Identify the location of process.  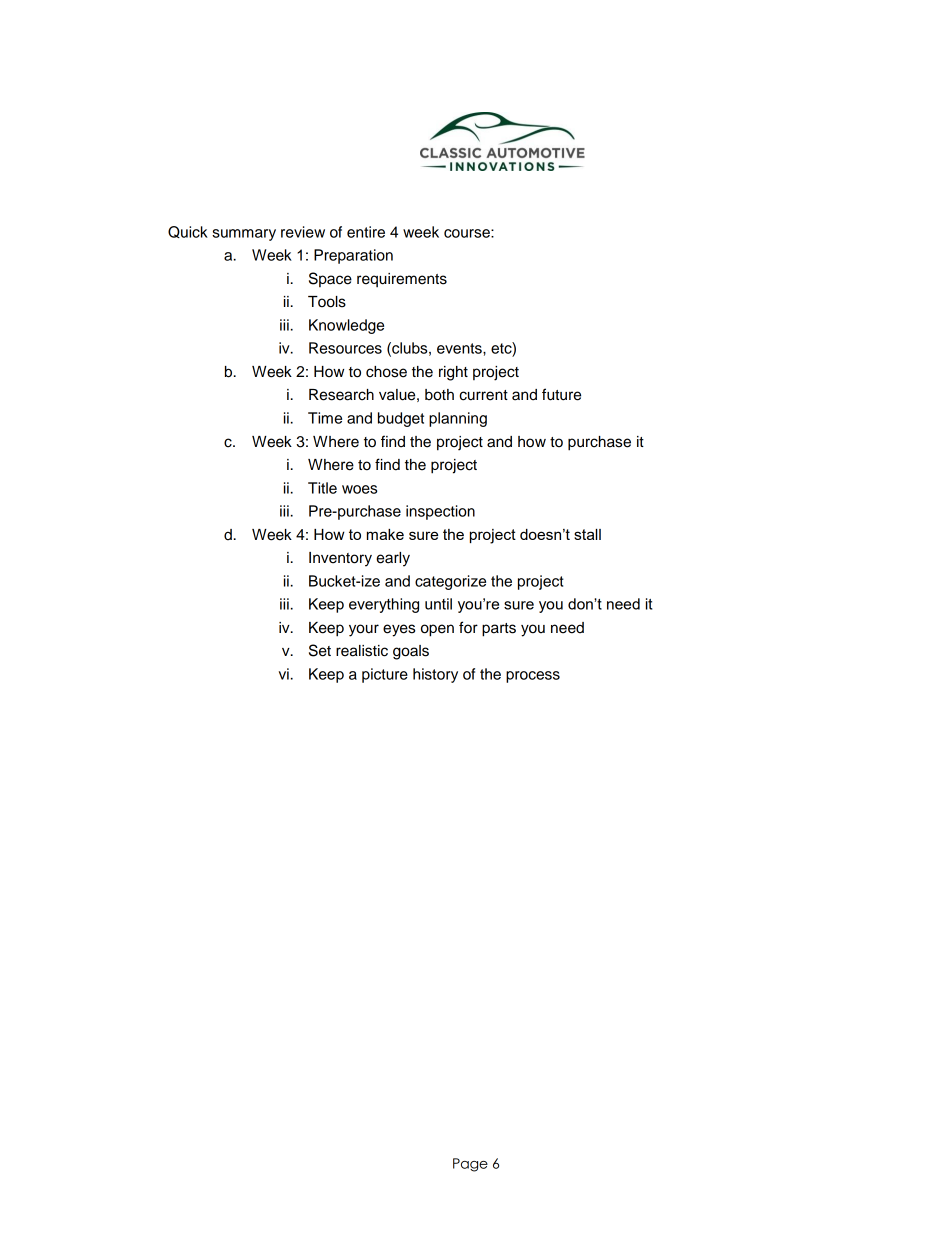
(533, 677).
